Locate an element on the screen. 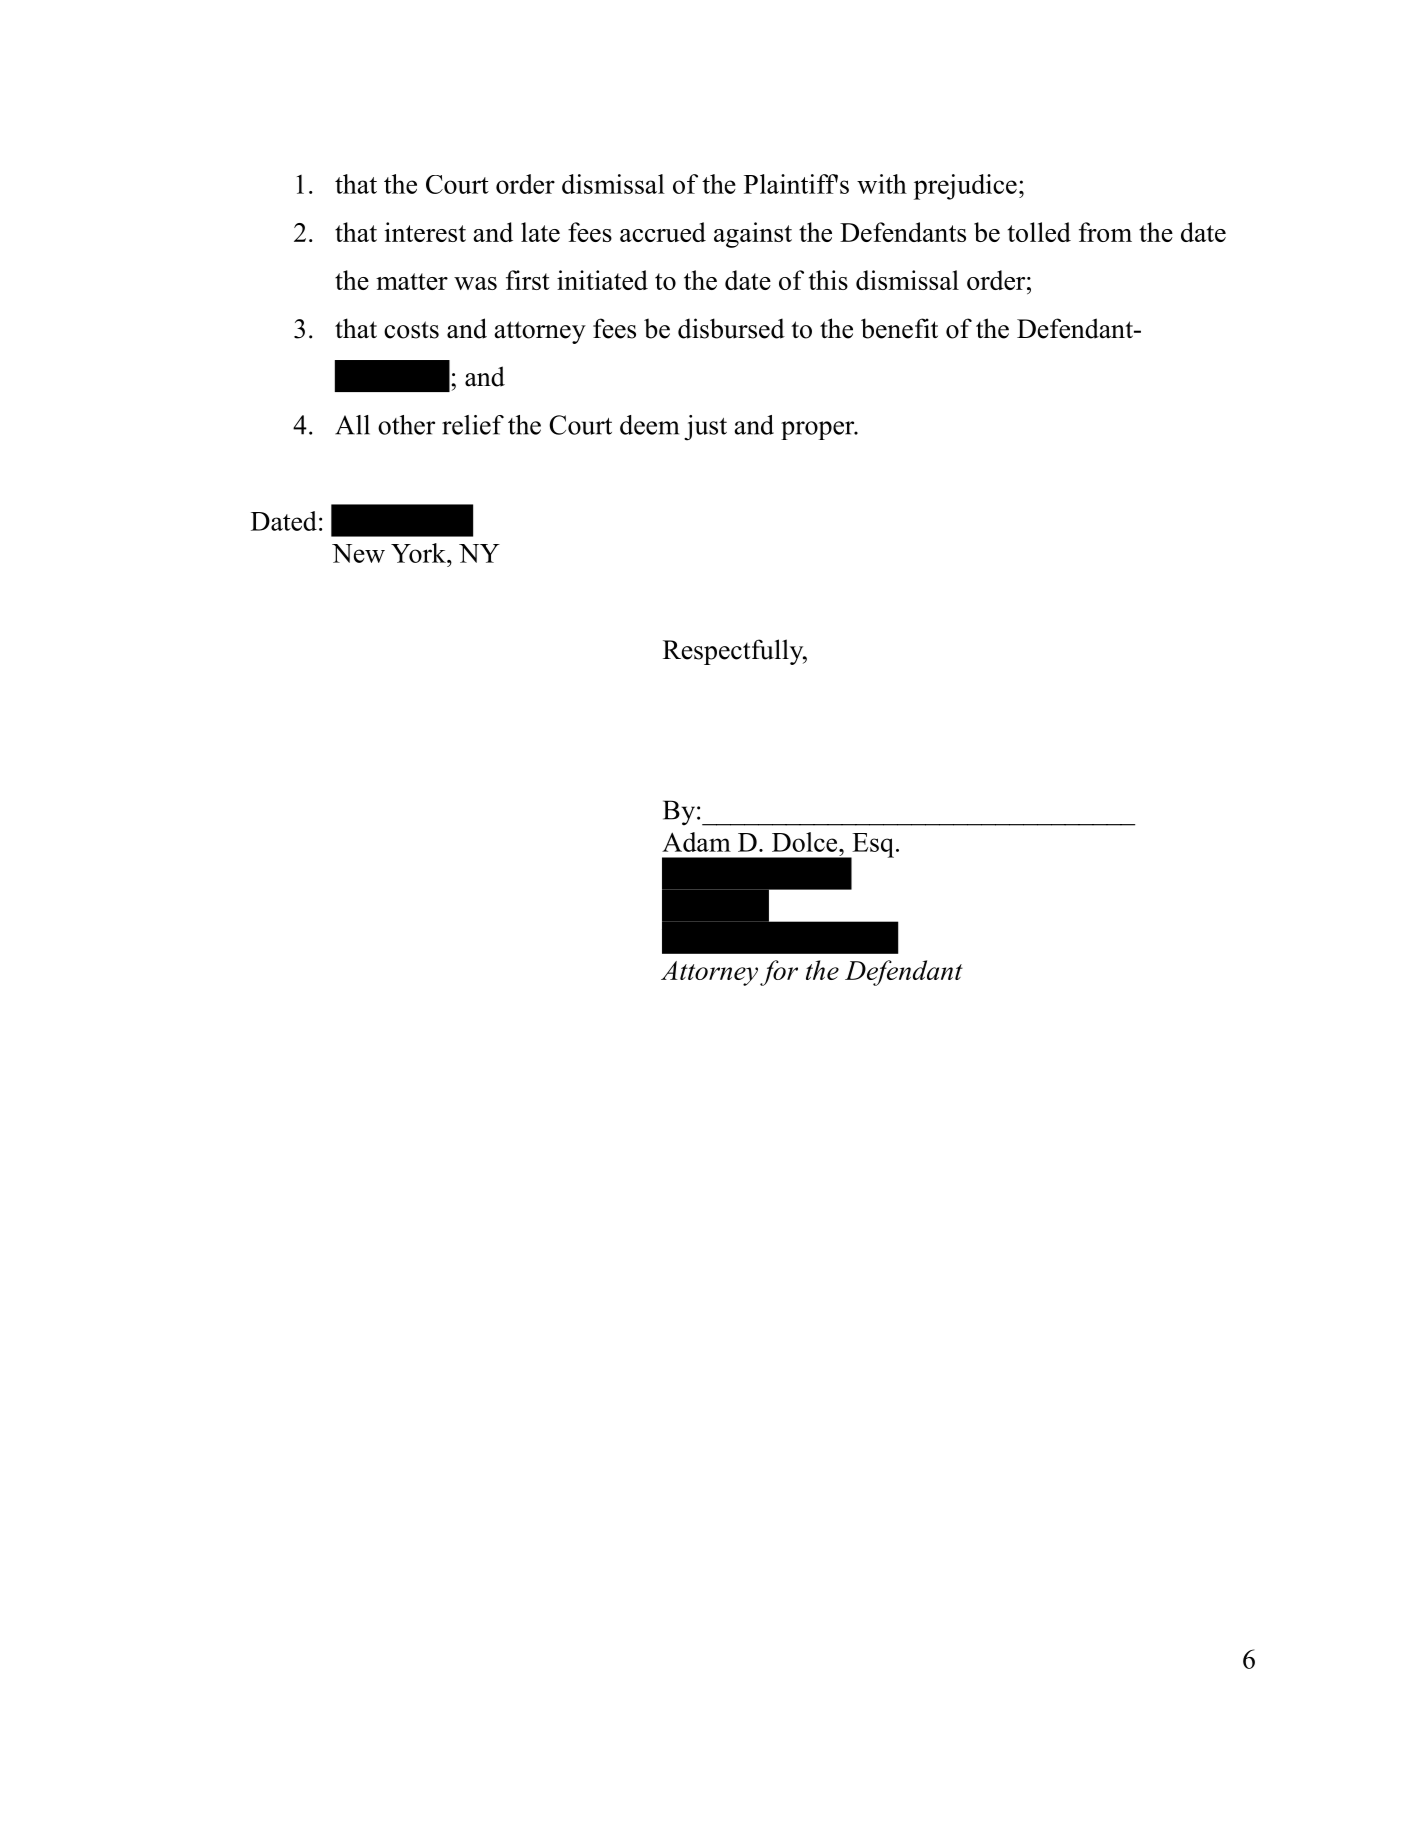  for is located at coordinates (779, 973).
